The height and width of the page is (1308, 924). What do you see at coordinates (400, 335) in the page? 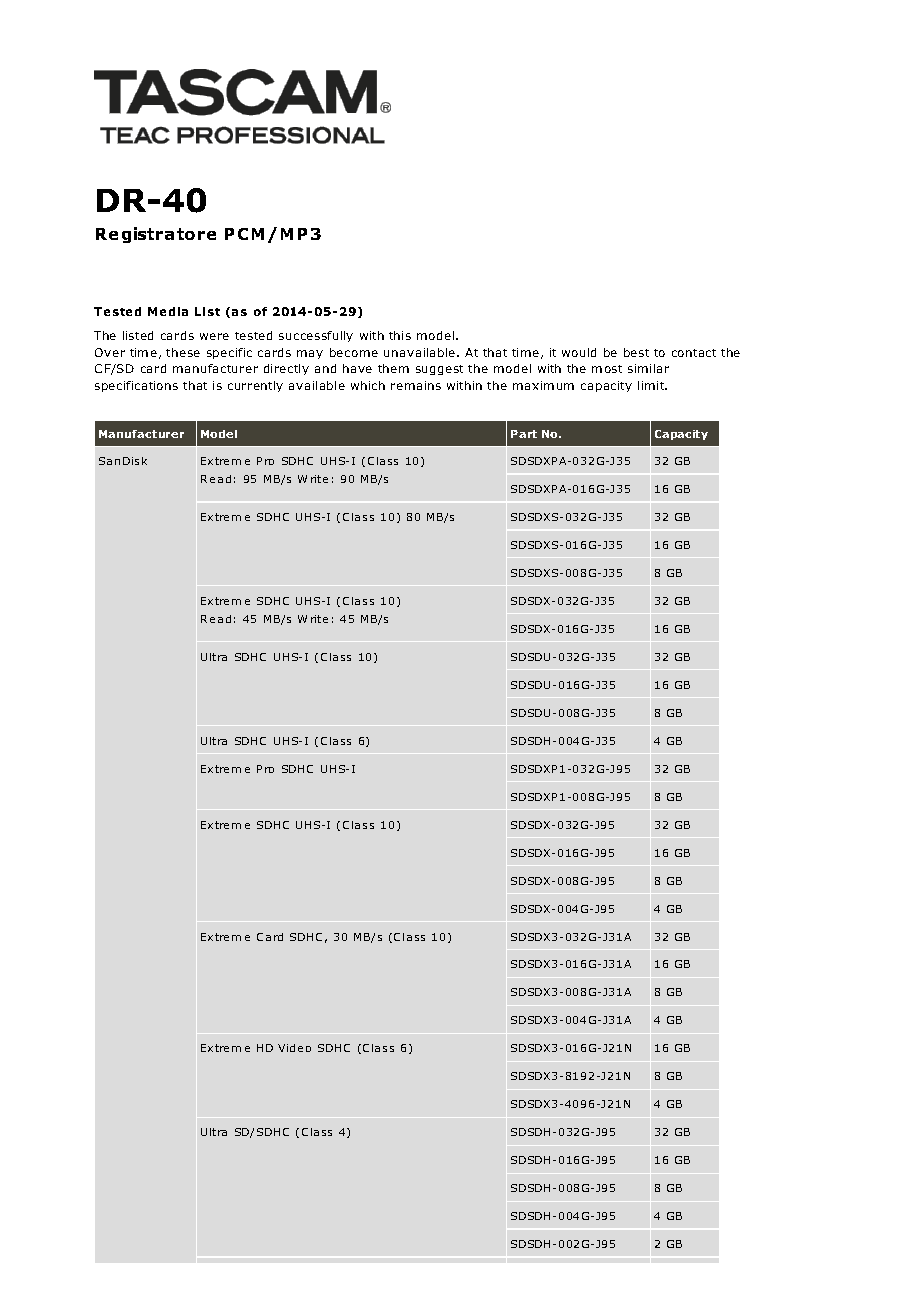
I see `this` at bounding box center [400, 335].
